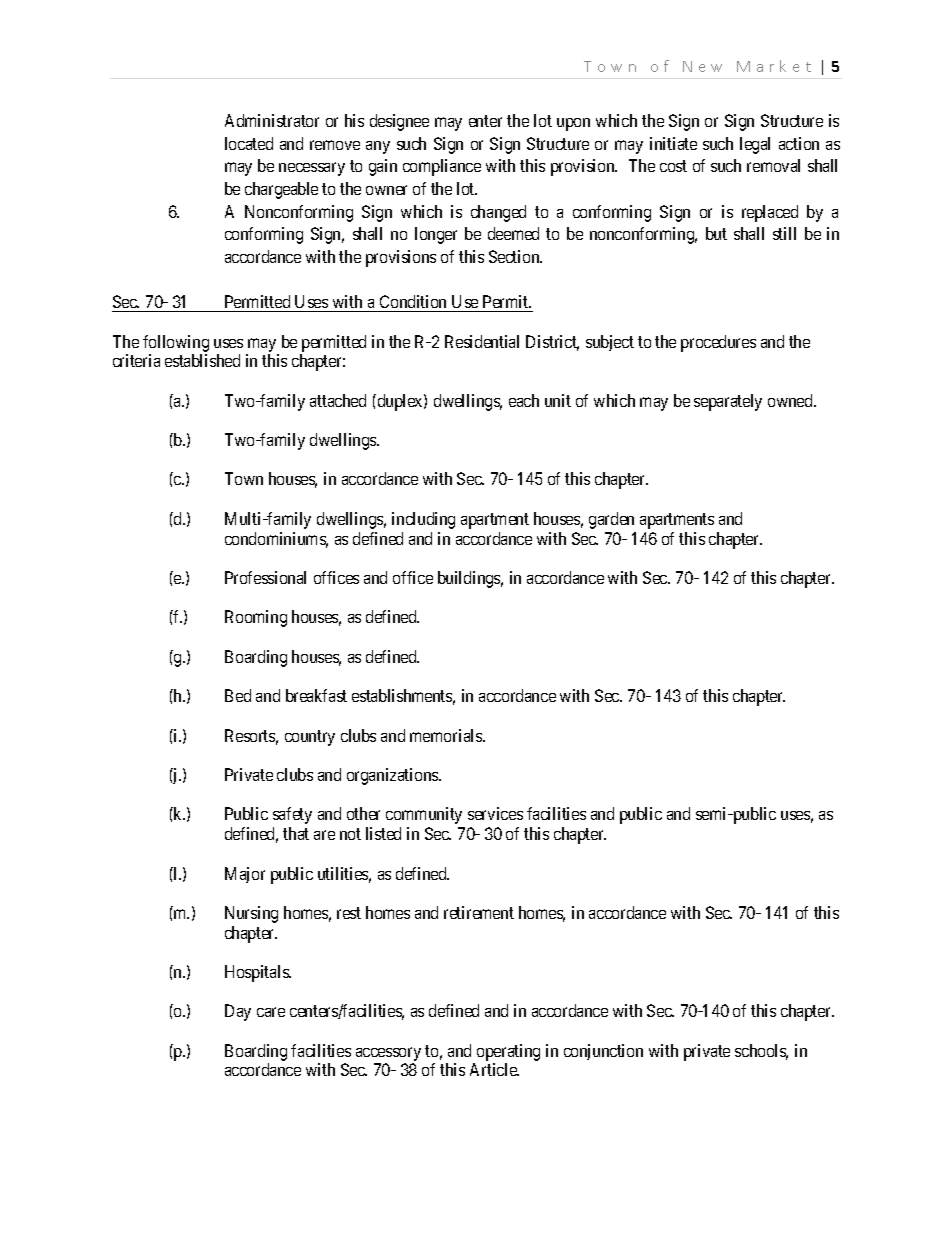 The width and height of the screenshot is (952, 1233). I want to click on legal, so click(755, 145).
